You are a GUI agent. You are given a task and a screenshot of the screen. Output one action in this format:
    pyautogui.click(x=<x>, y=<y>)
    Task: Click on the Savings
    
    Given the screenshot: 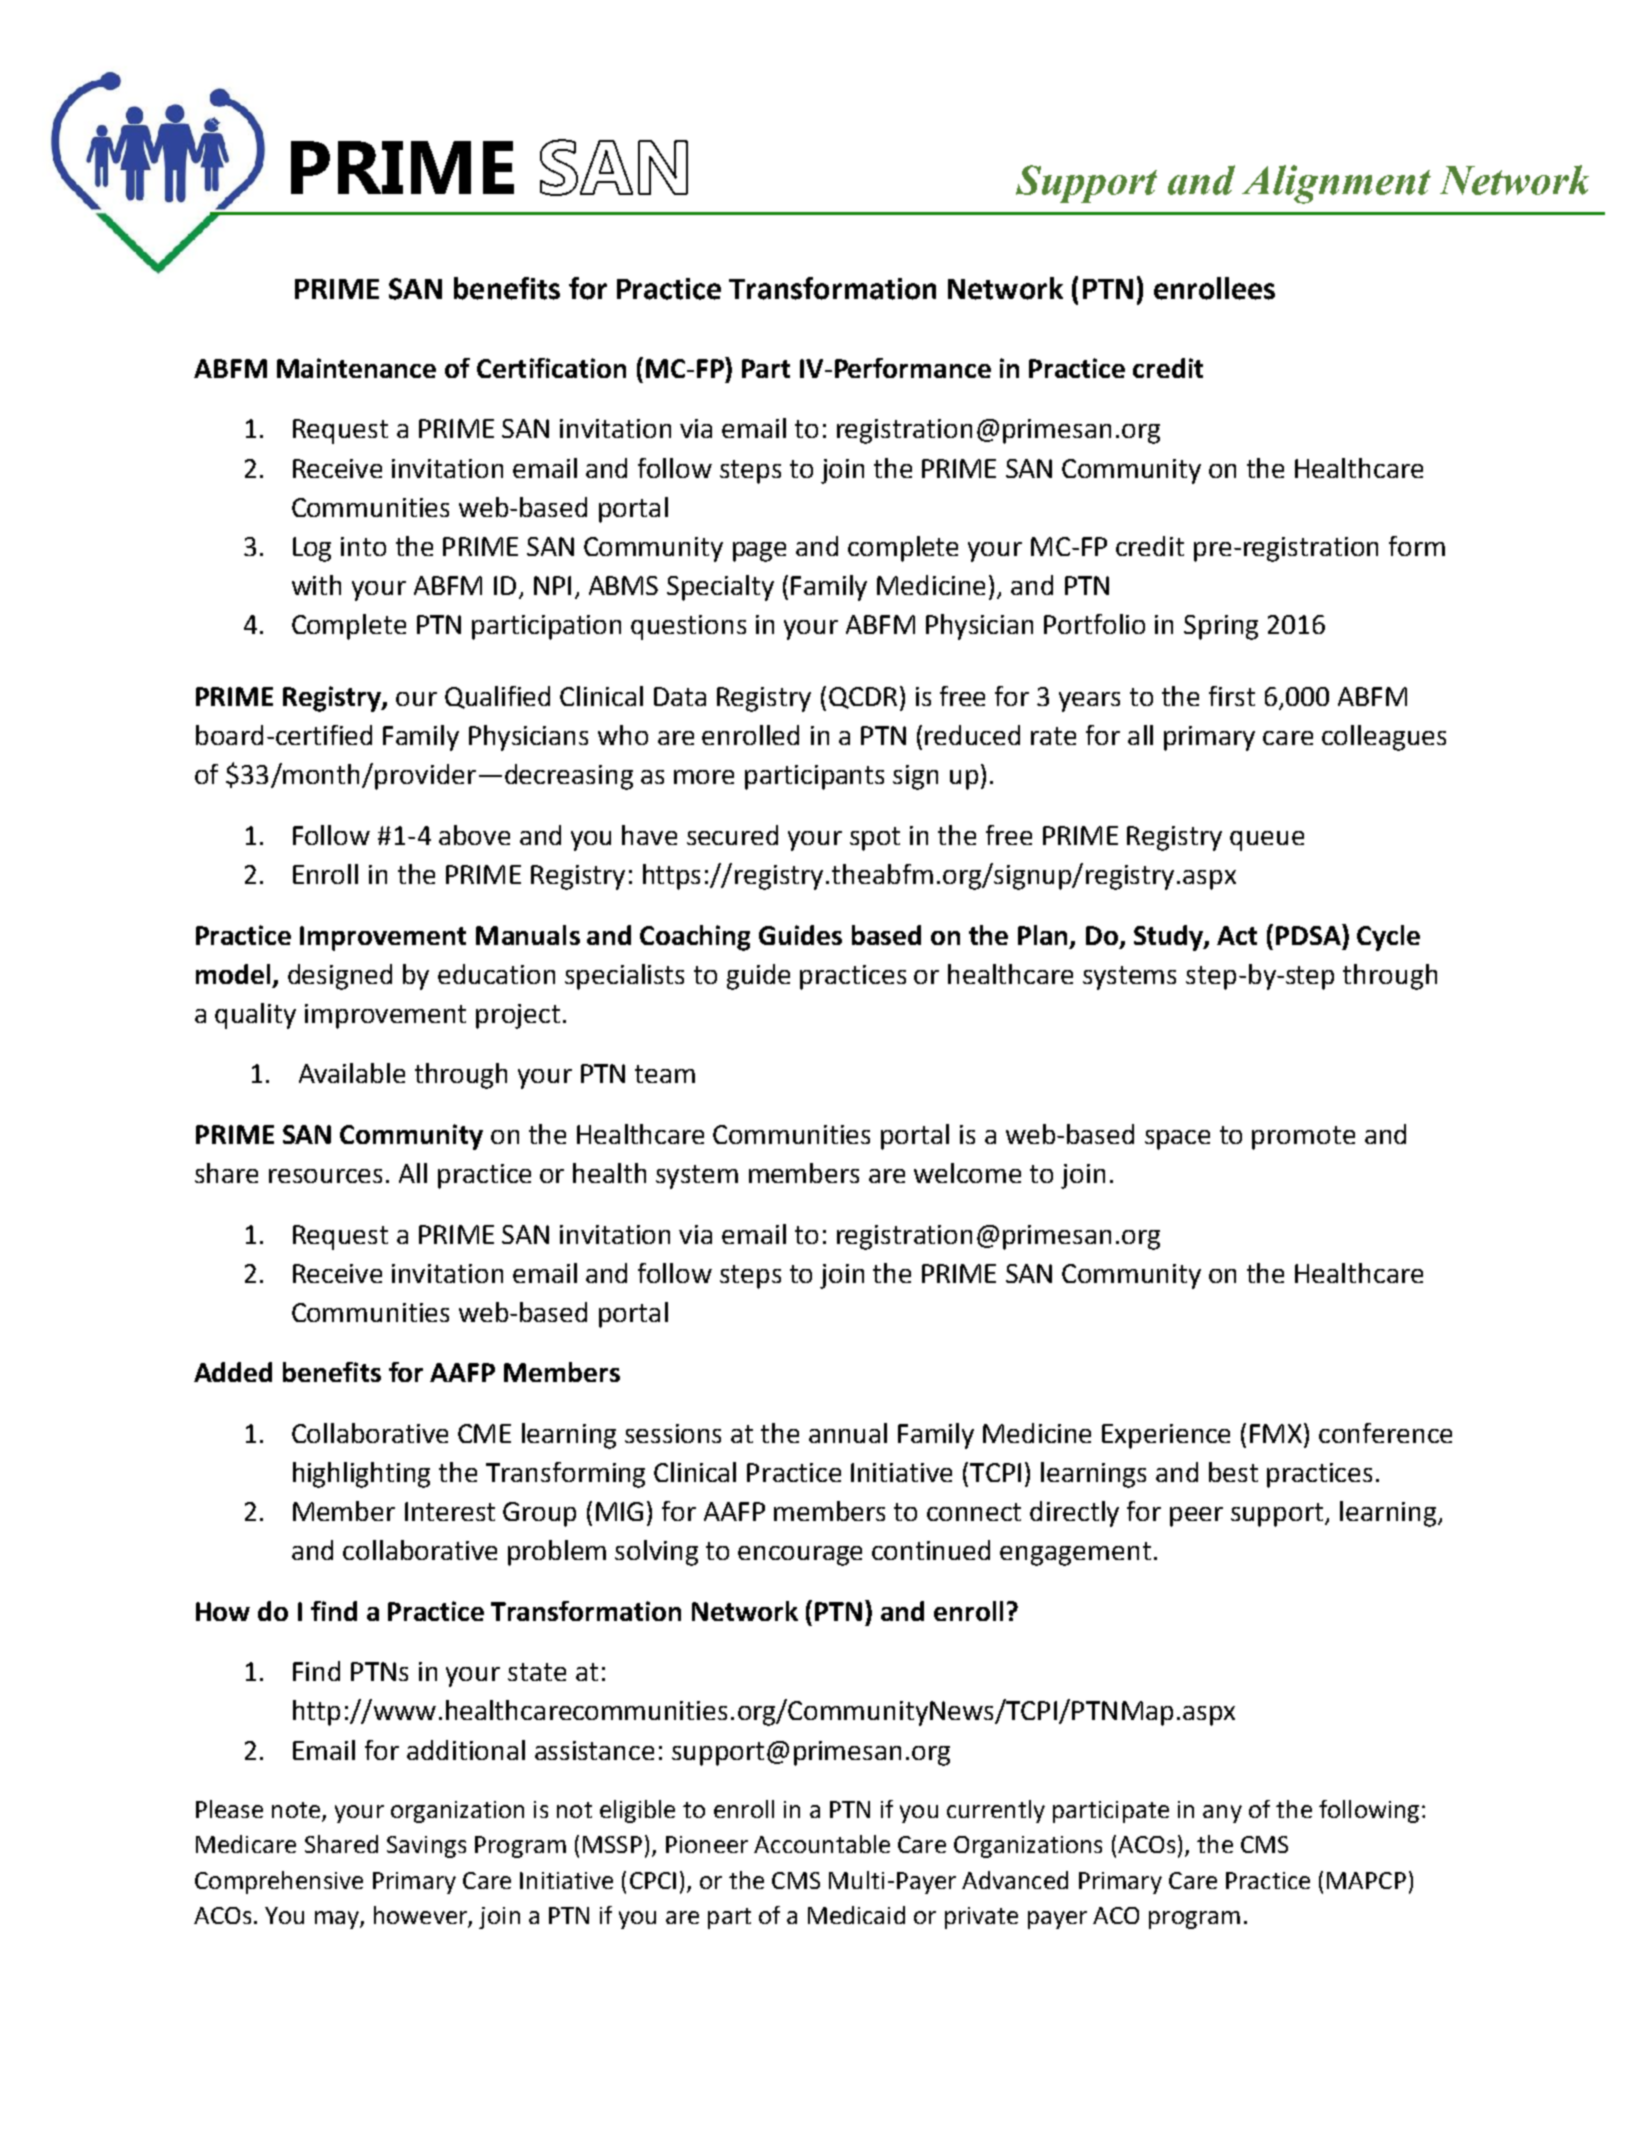 What is the action you would take?
    pyautogui.click(x=426, y=1847)
